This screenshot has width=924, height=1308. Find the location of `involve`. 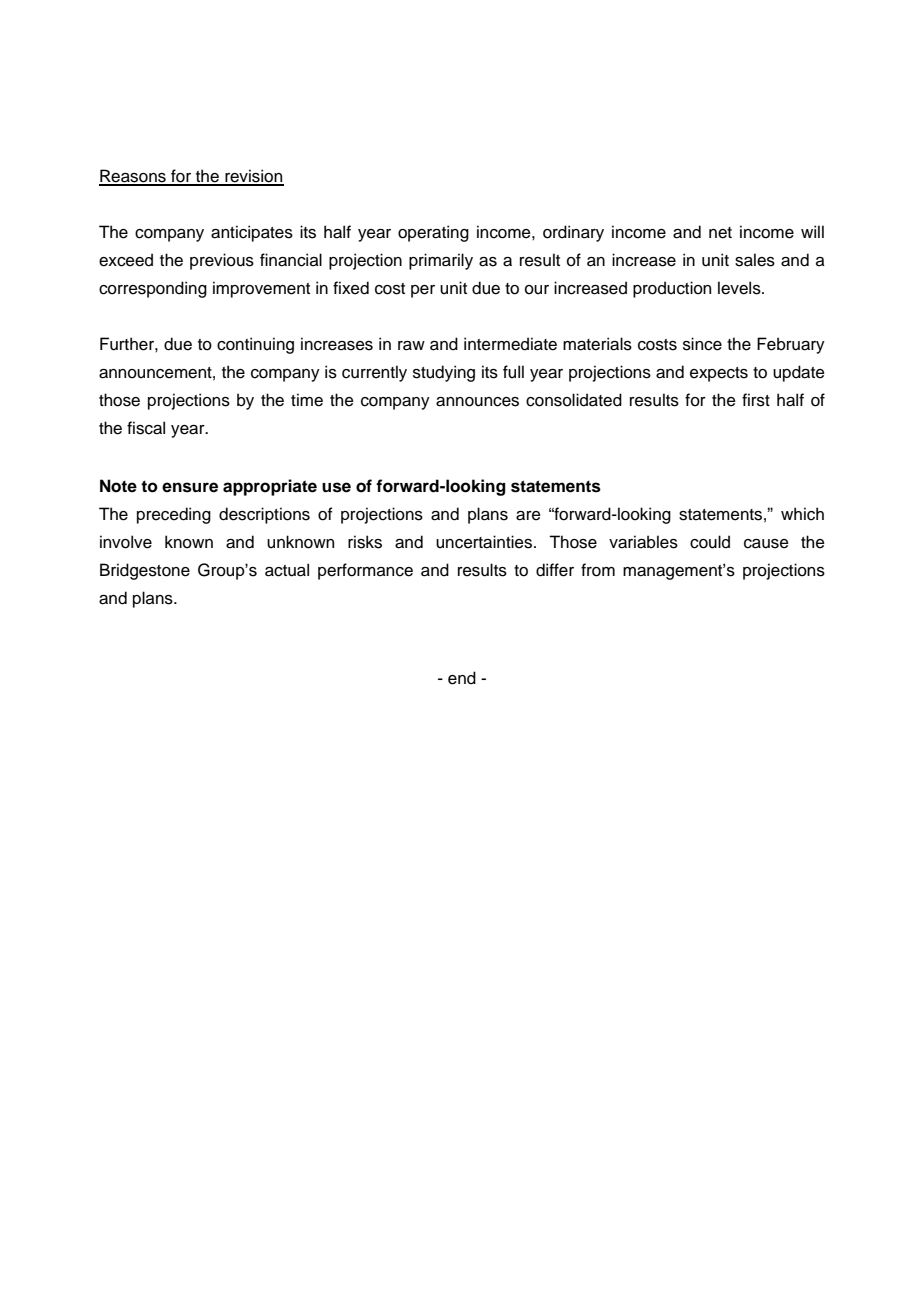

involve is located at coordinates (126, 542).
